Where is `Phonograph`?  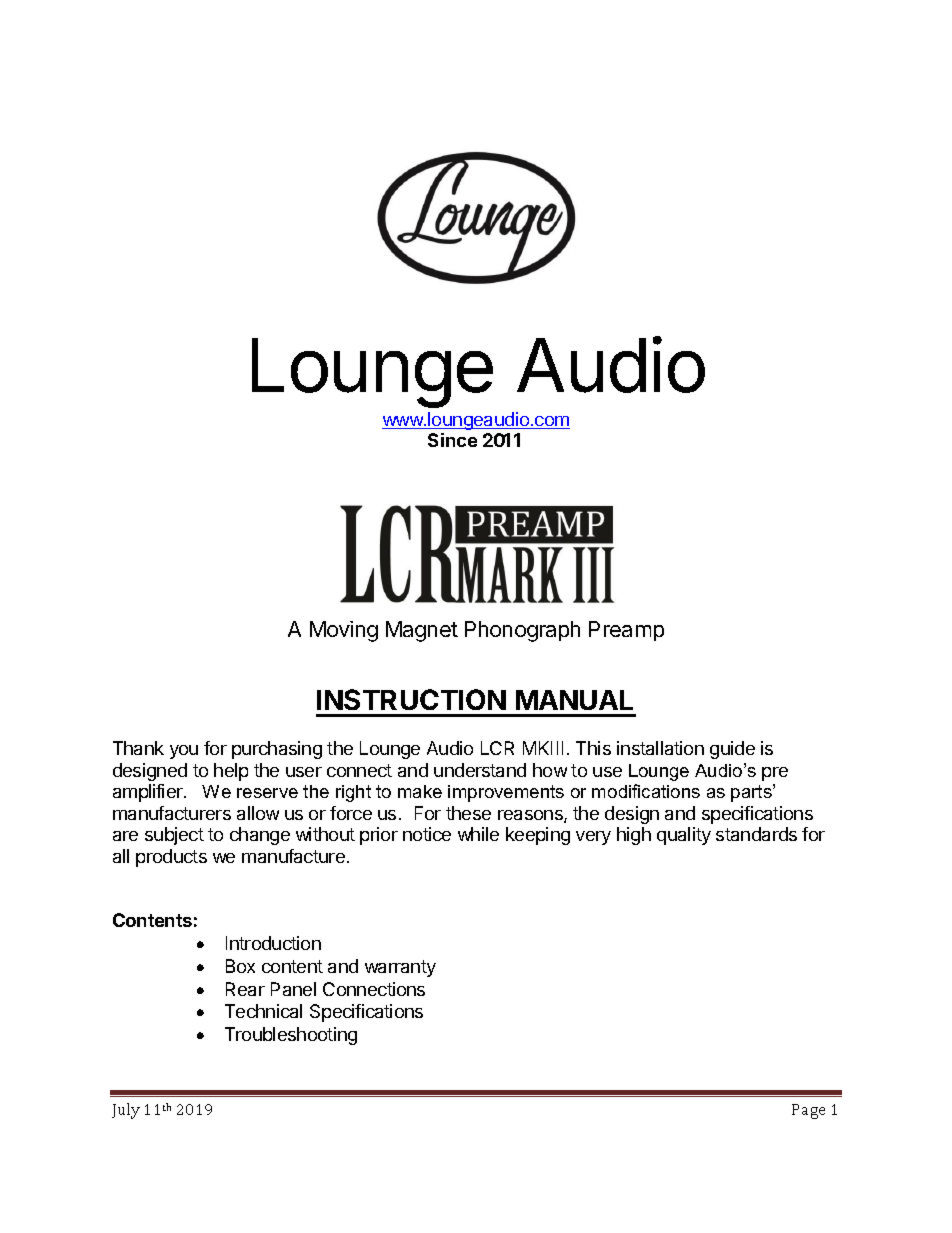
Phonograph is located at coordinates (522, 631).
